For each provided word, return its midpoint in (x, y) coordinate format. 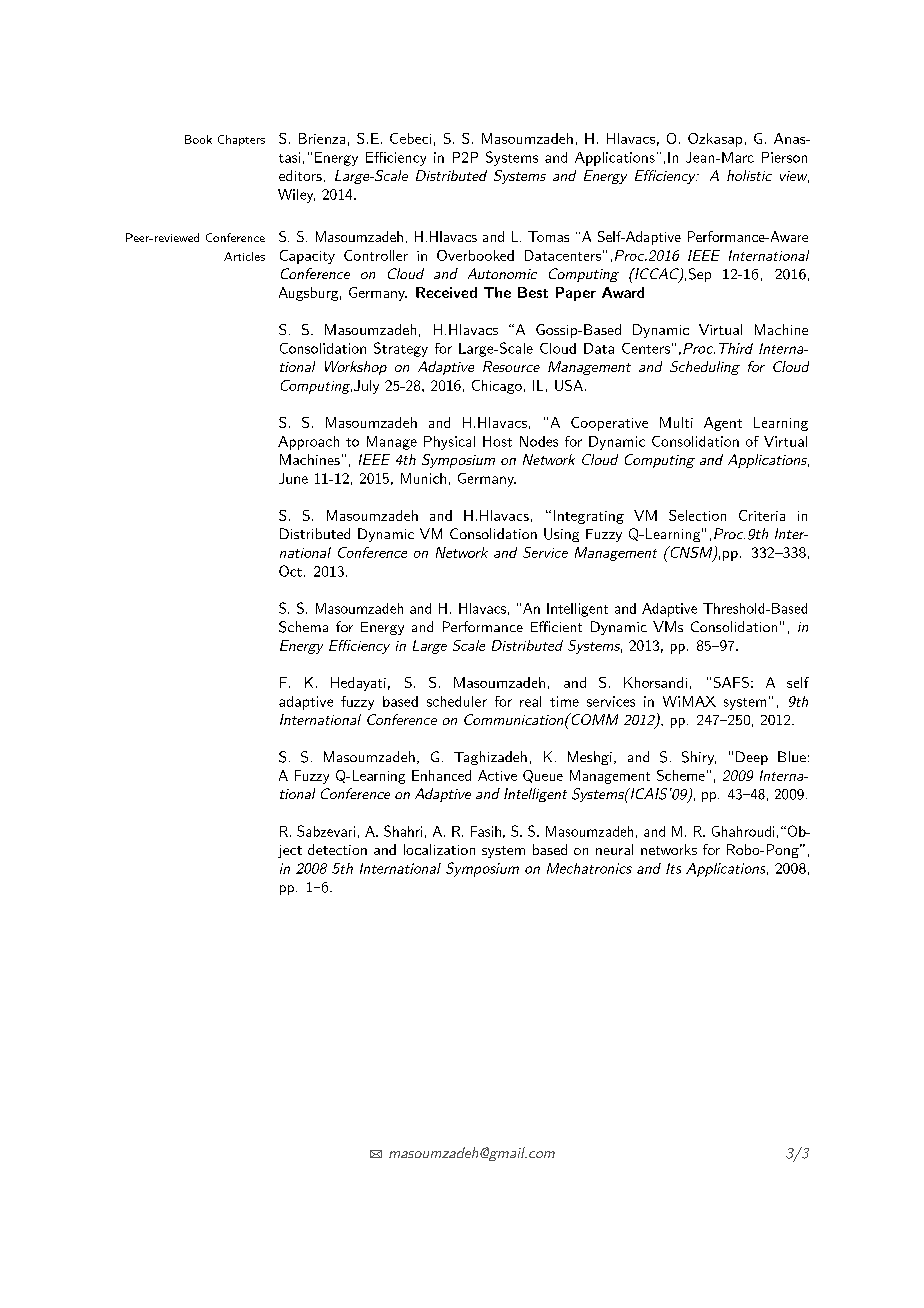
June (293, 478)
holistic (749, 175)
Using (561, 535)
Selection (697, 515)
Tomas (548, 236)
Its (673, 868)
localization (439, 849)
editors (300, 175)
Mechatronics (589, 868)
